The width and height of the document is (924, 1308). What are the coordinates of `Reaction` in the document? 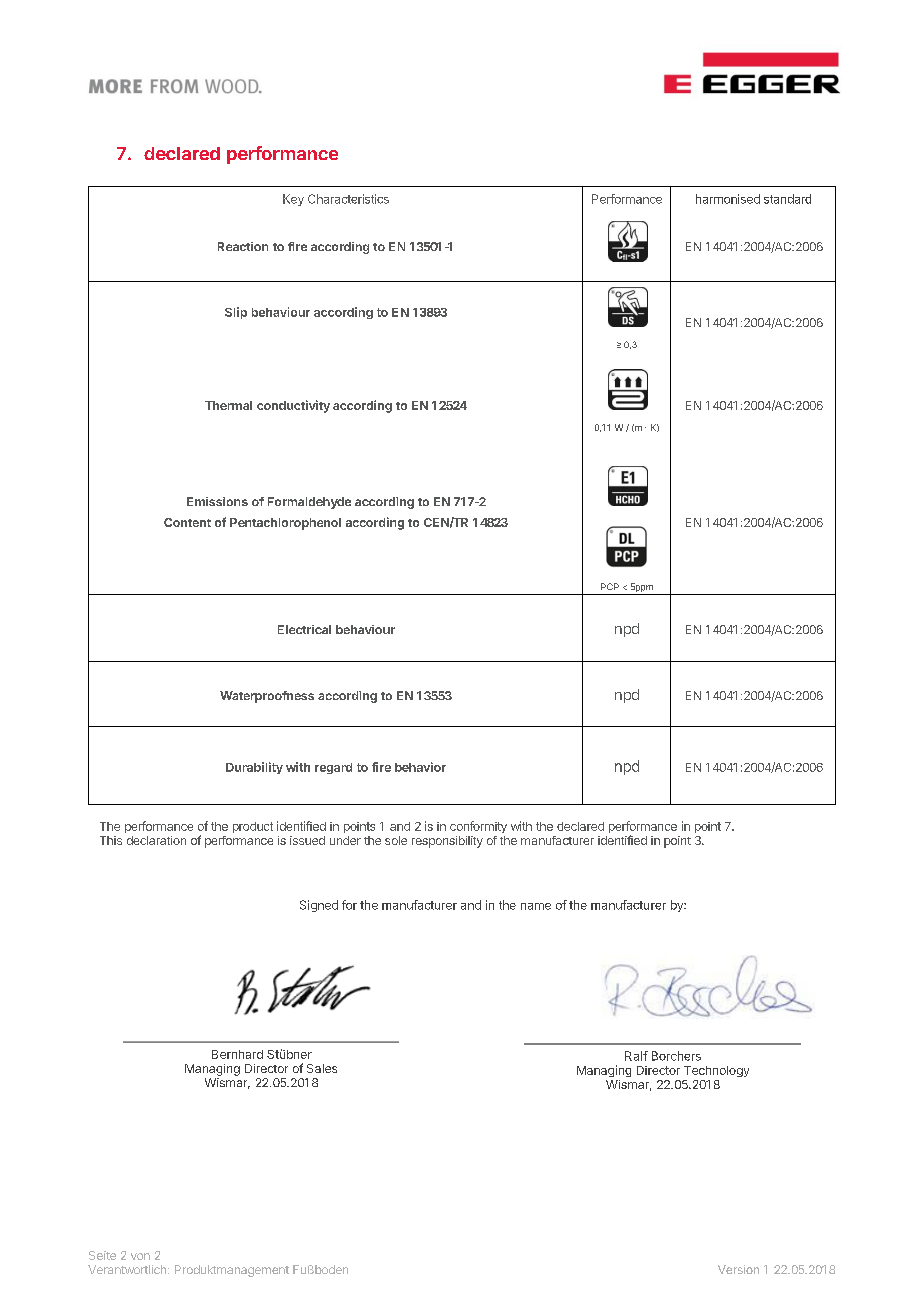 It's located at (243, 246).
